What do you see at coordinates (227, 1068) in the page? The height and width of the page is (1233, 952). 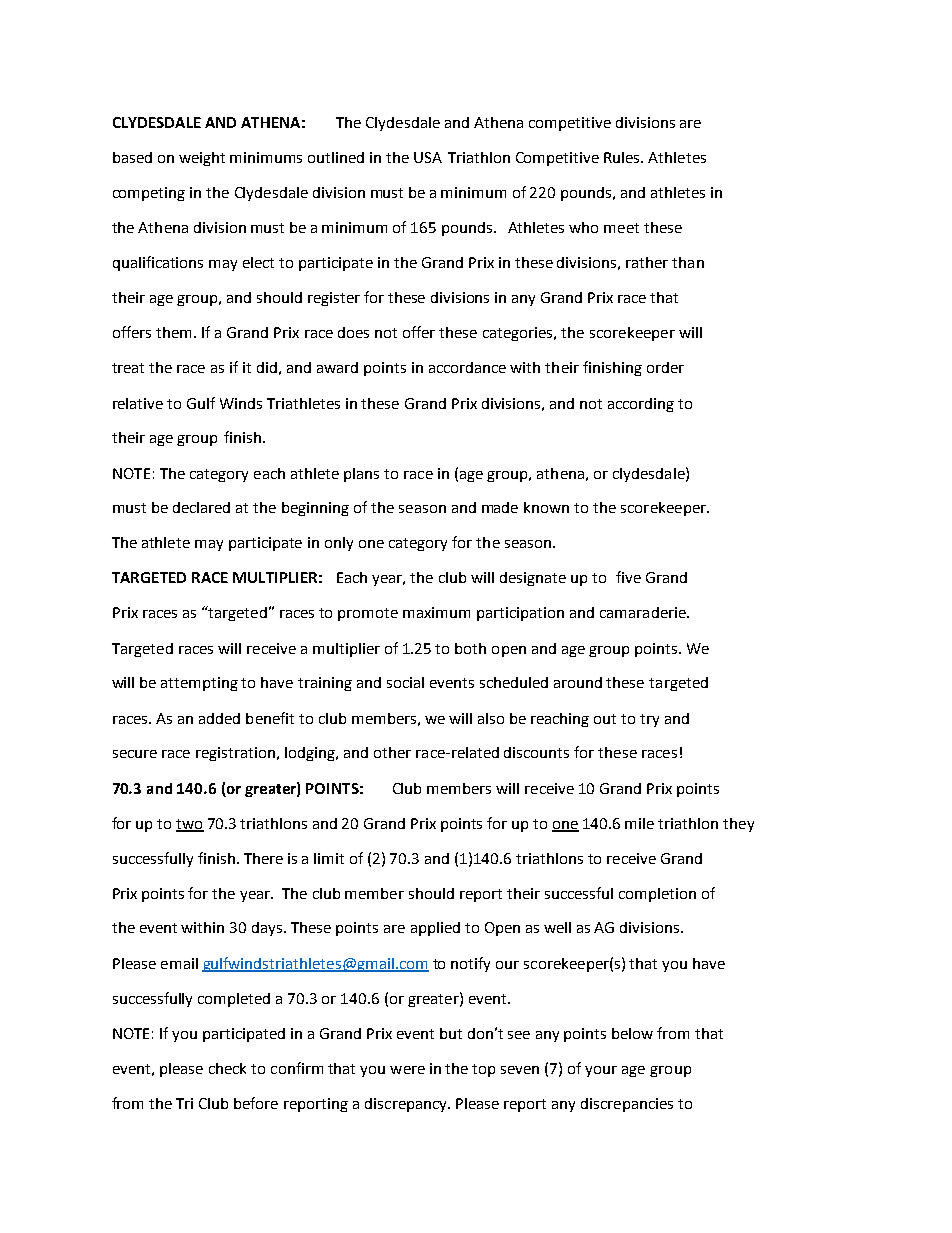 I see `check` at bounding box center [227, 1068].
